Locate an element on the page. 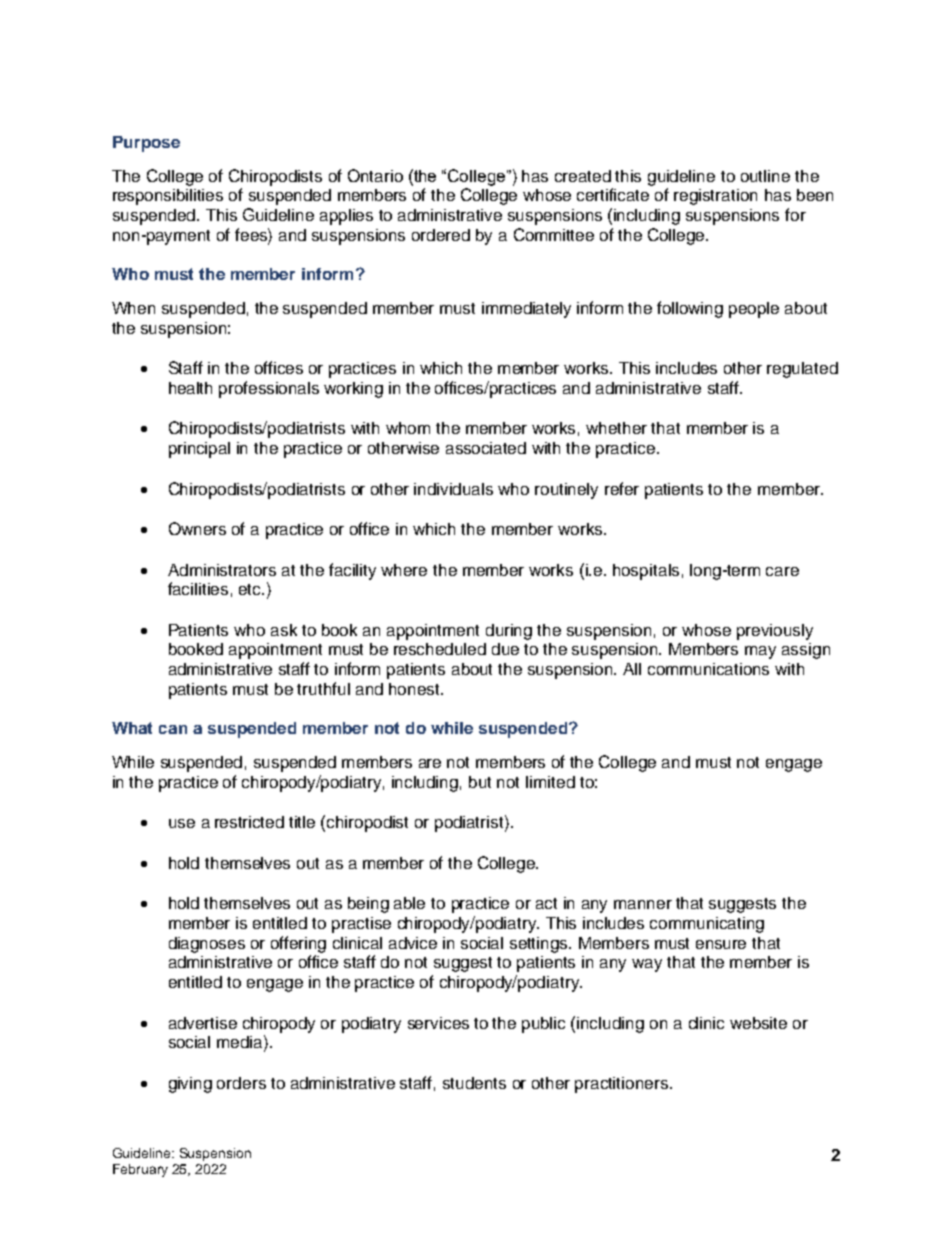  use is located at coordinates (182, 823).
